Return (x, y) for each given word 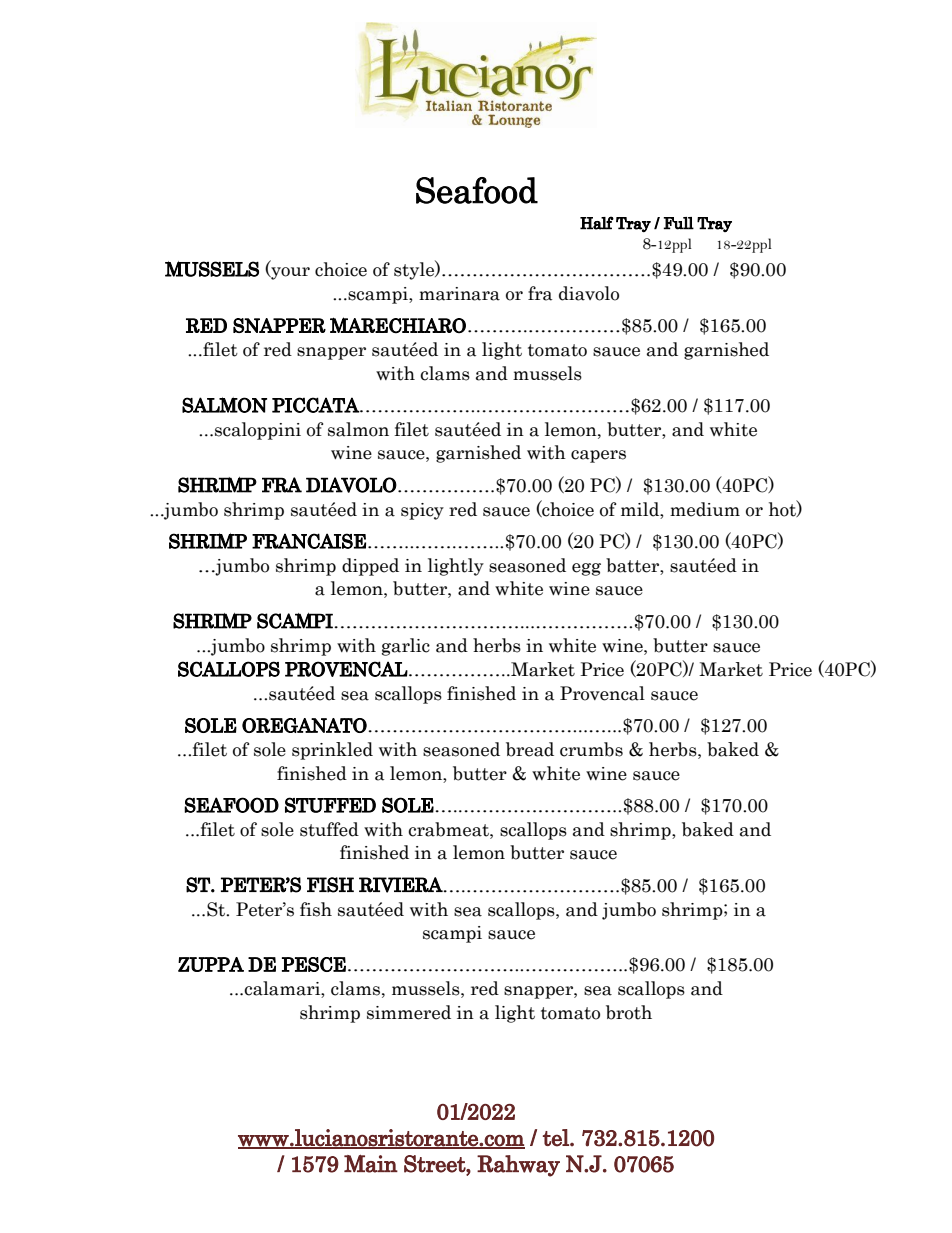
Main (371, 1163)
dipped (370, 567)
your (289, 273)
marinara (459, 294)
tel (557, 1138)
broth (629, 1012)
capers (598, 456)
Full (679, 223)
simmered (409, 1012)
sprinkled (332, 751)
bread (530, 749)
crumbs (591, 749)
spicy (422, 511)
